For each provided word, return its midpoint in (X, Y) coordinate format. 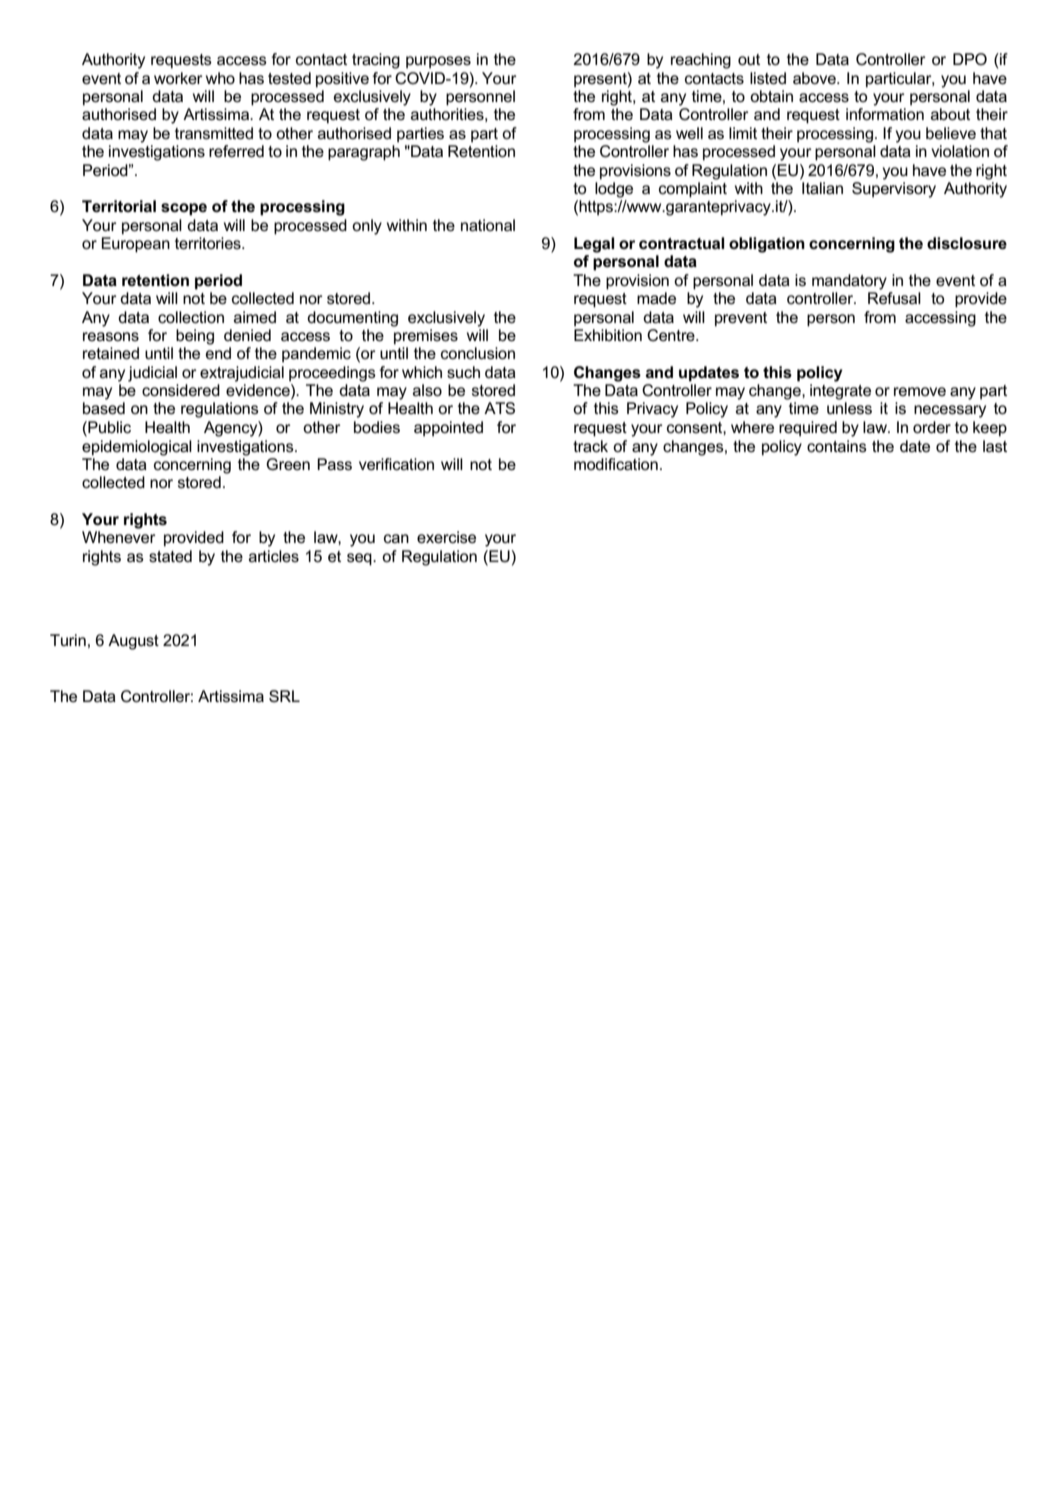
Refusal (894, 298)
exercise (446, 537)
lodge (614, 190)
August (133, 642)
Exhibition (608, 335)
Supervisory (894, 190)
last (995, 446)
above (815, 78)
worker (178, 78)
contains (837, 446)
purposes (438, 62)
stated (170, 556)
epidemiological (137, 448)
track (590, 446)
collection (191, 317)
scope (184, 209)
